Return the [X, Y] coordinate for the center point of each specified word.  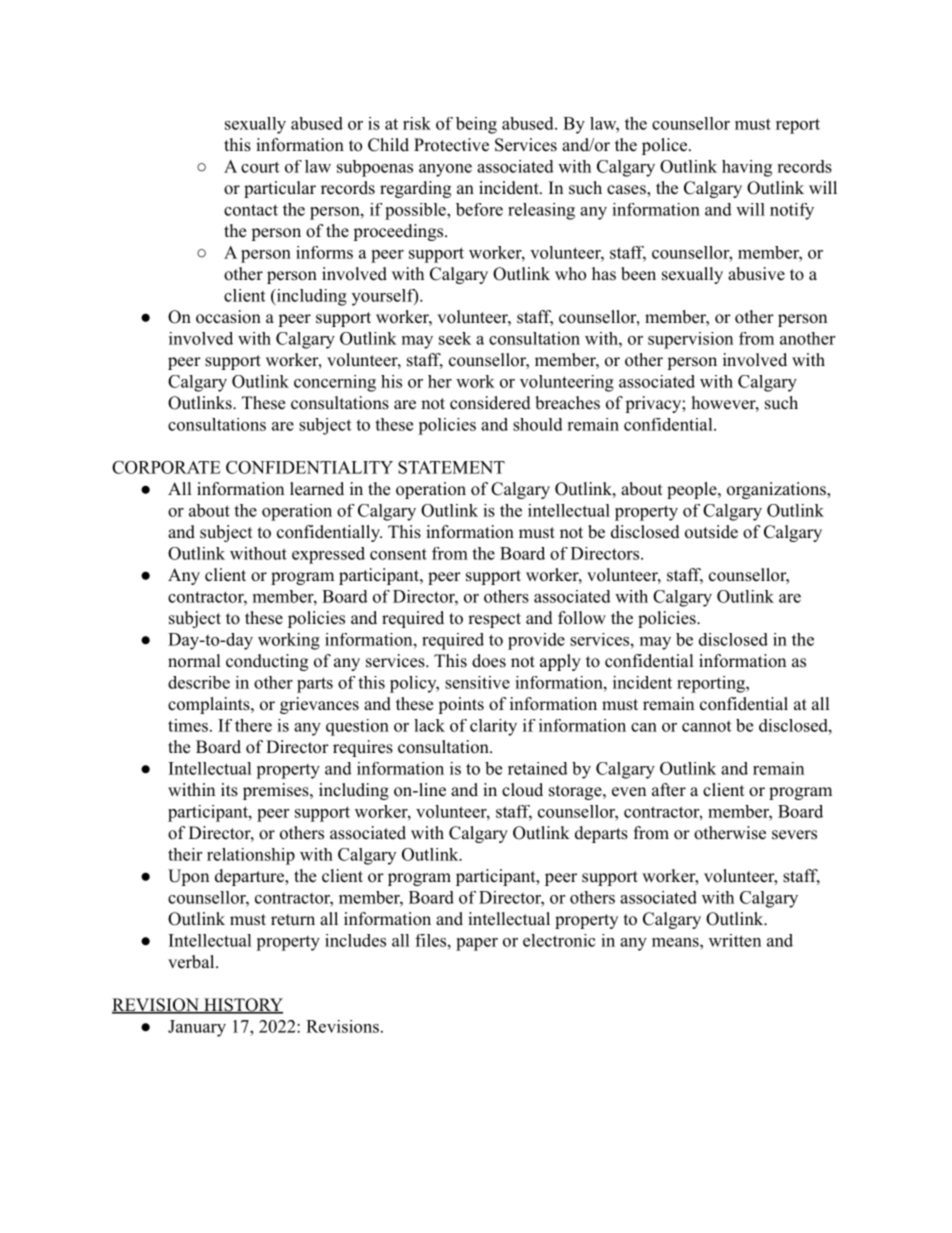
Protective [451, 145]
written [735, 940]
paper [477, 944]
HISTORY [242, 1006]
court [260, 167]
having [747, 168]
